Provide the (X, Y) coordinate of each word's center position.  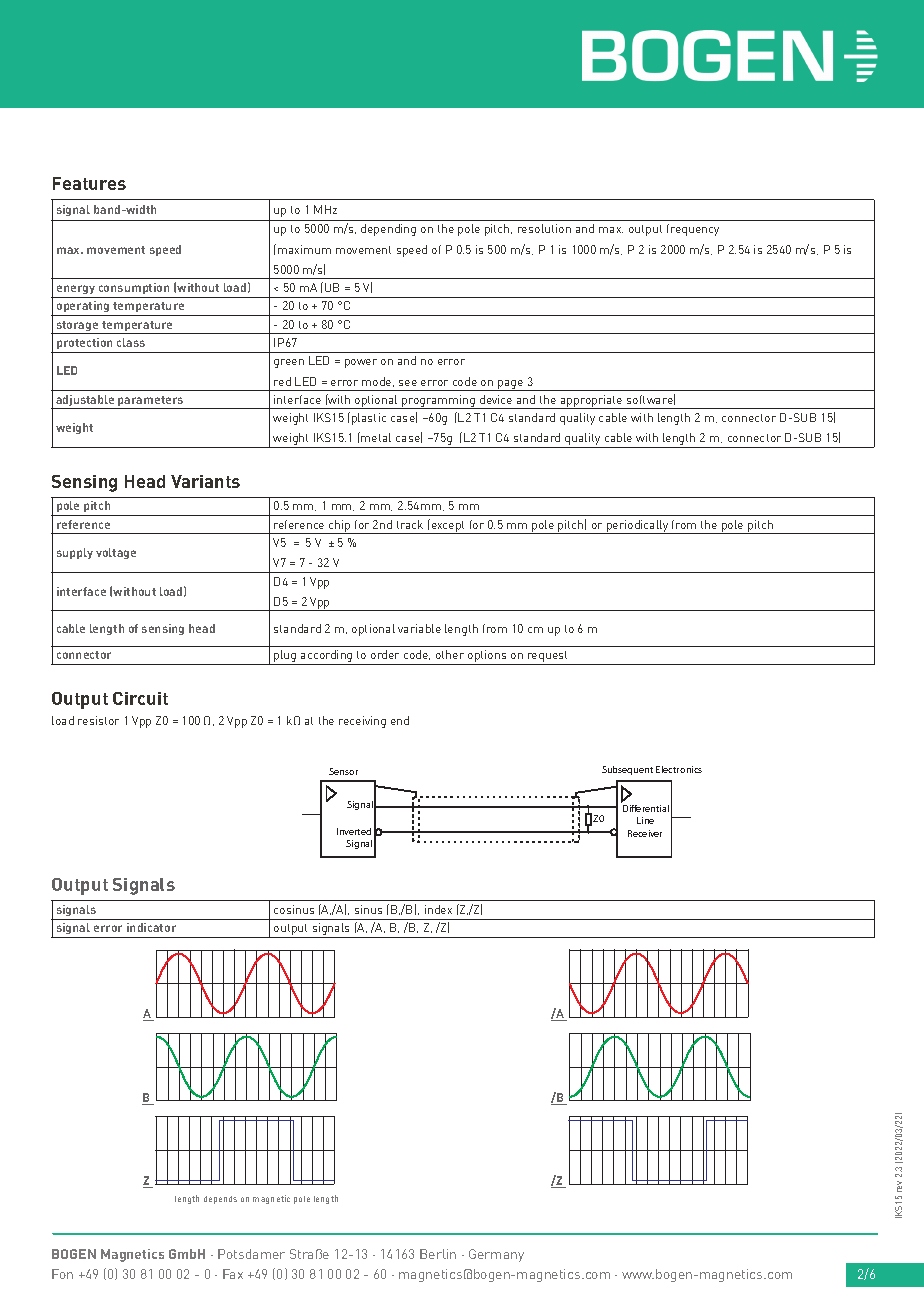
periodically (638, 527)
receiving (362, 722)
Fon (62, 1274)
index (438, 909)
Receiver (645, 833)
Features (89, 183)
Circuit (140, 698)
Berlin (438, 1254)
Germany (496, 1255)
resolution (544, 228)
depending (388, 230)
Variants (205, 481)
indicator (151, 927)
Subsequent (627, 770)
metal (376, 437)
